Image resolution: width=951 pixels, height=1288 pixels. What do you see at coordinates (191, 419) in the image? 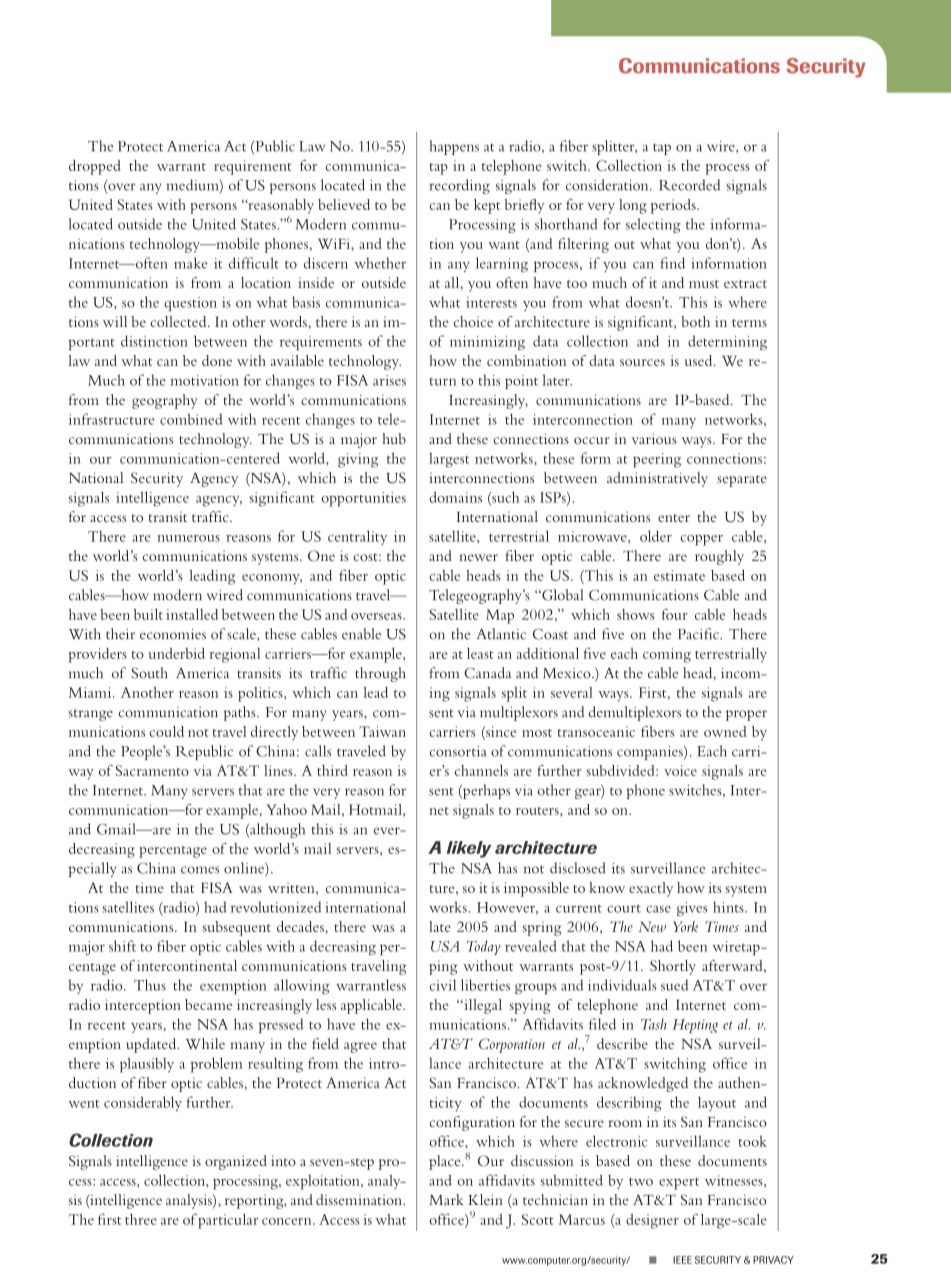
I see `combined` at bounding box center [191, 419].
